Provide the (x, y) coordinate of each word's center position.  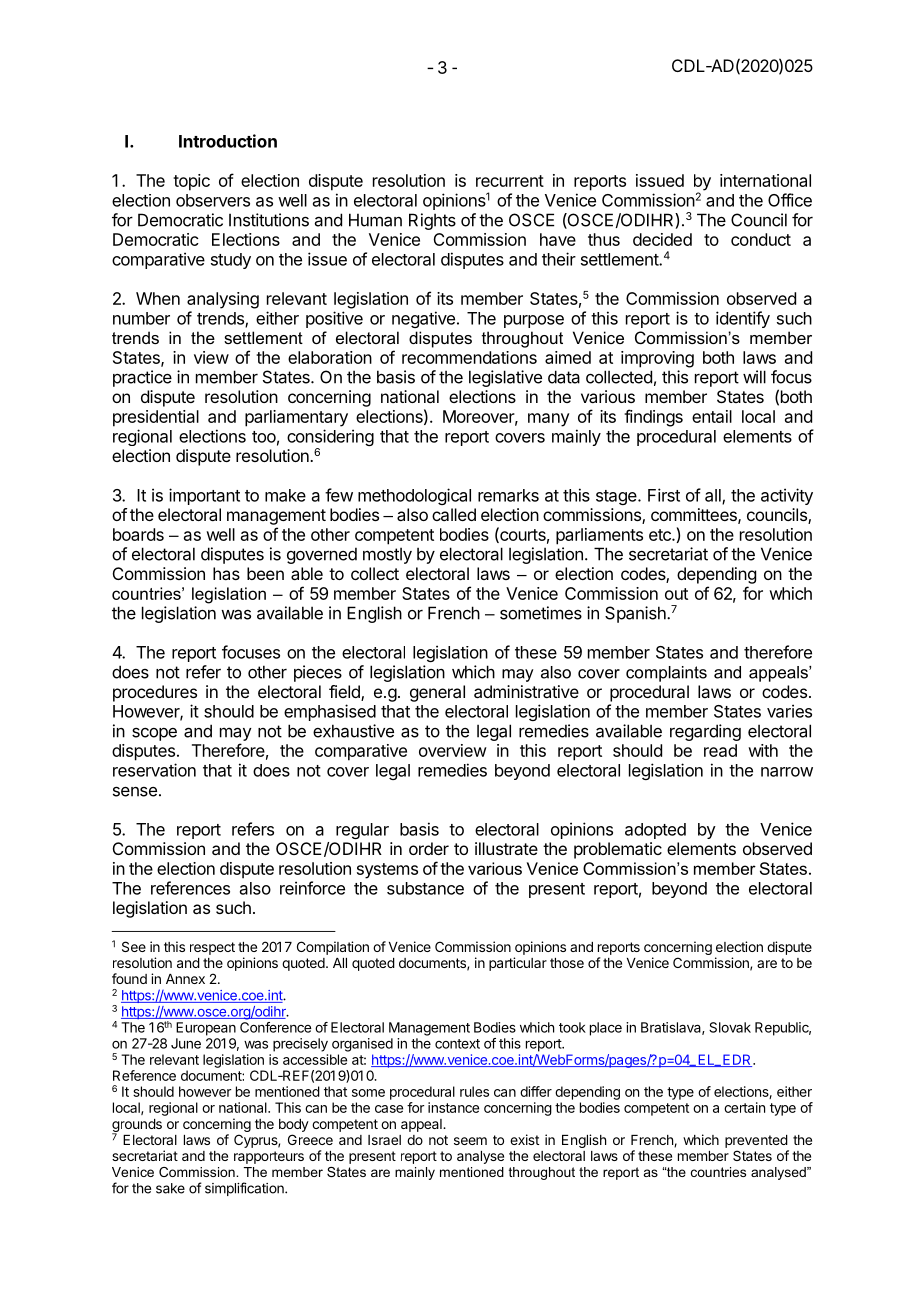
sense (135, 791)
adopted (655, 831)
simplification (245, 1189)
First (664, 495)
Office (790, 200)
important (204, 496)
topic (191, 182)
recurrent (510, 181)
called (454, 514)
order (429, 848)
